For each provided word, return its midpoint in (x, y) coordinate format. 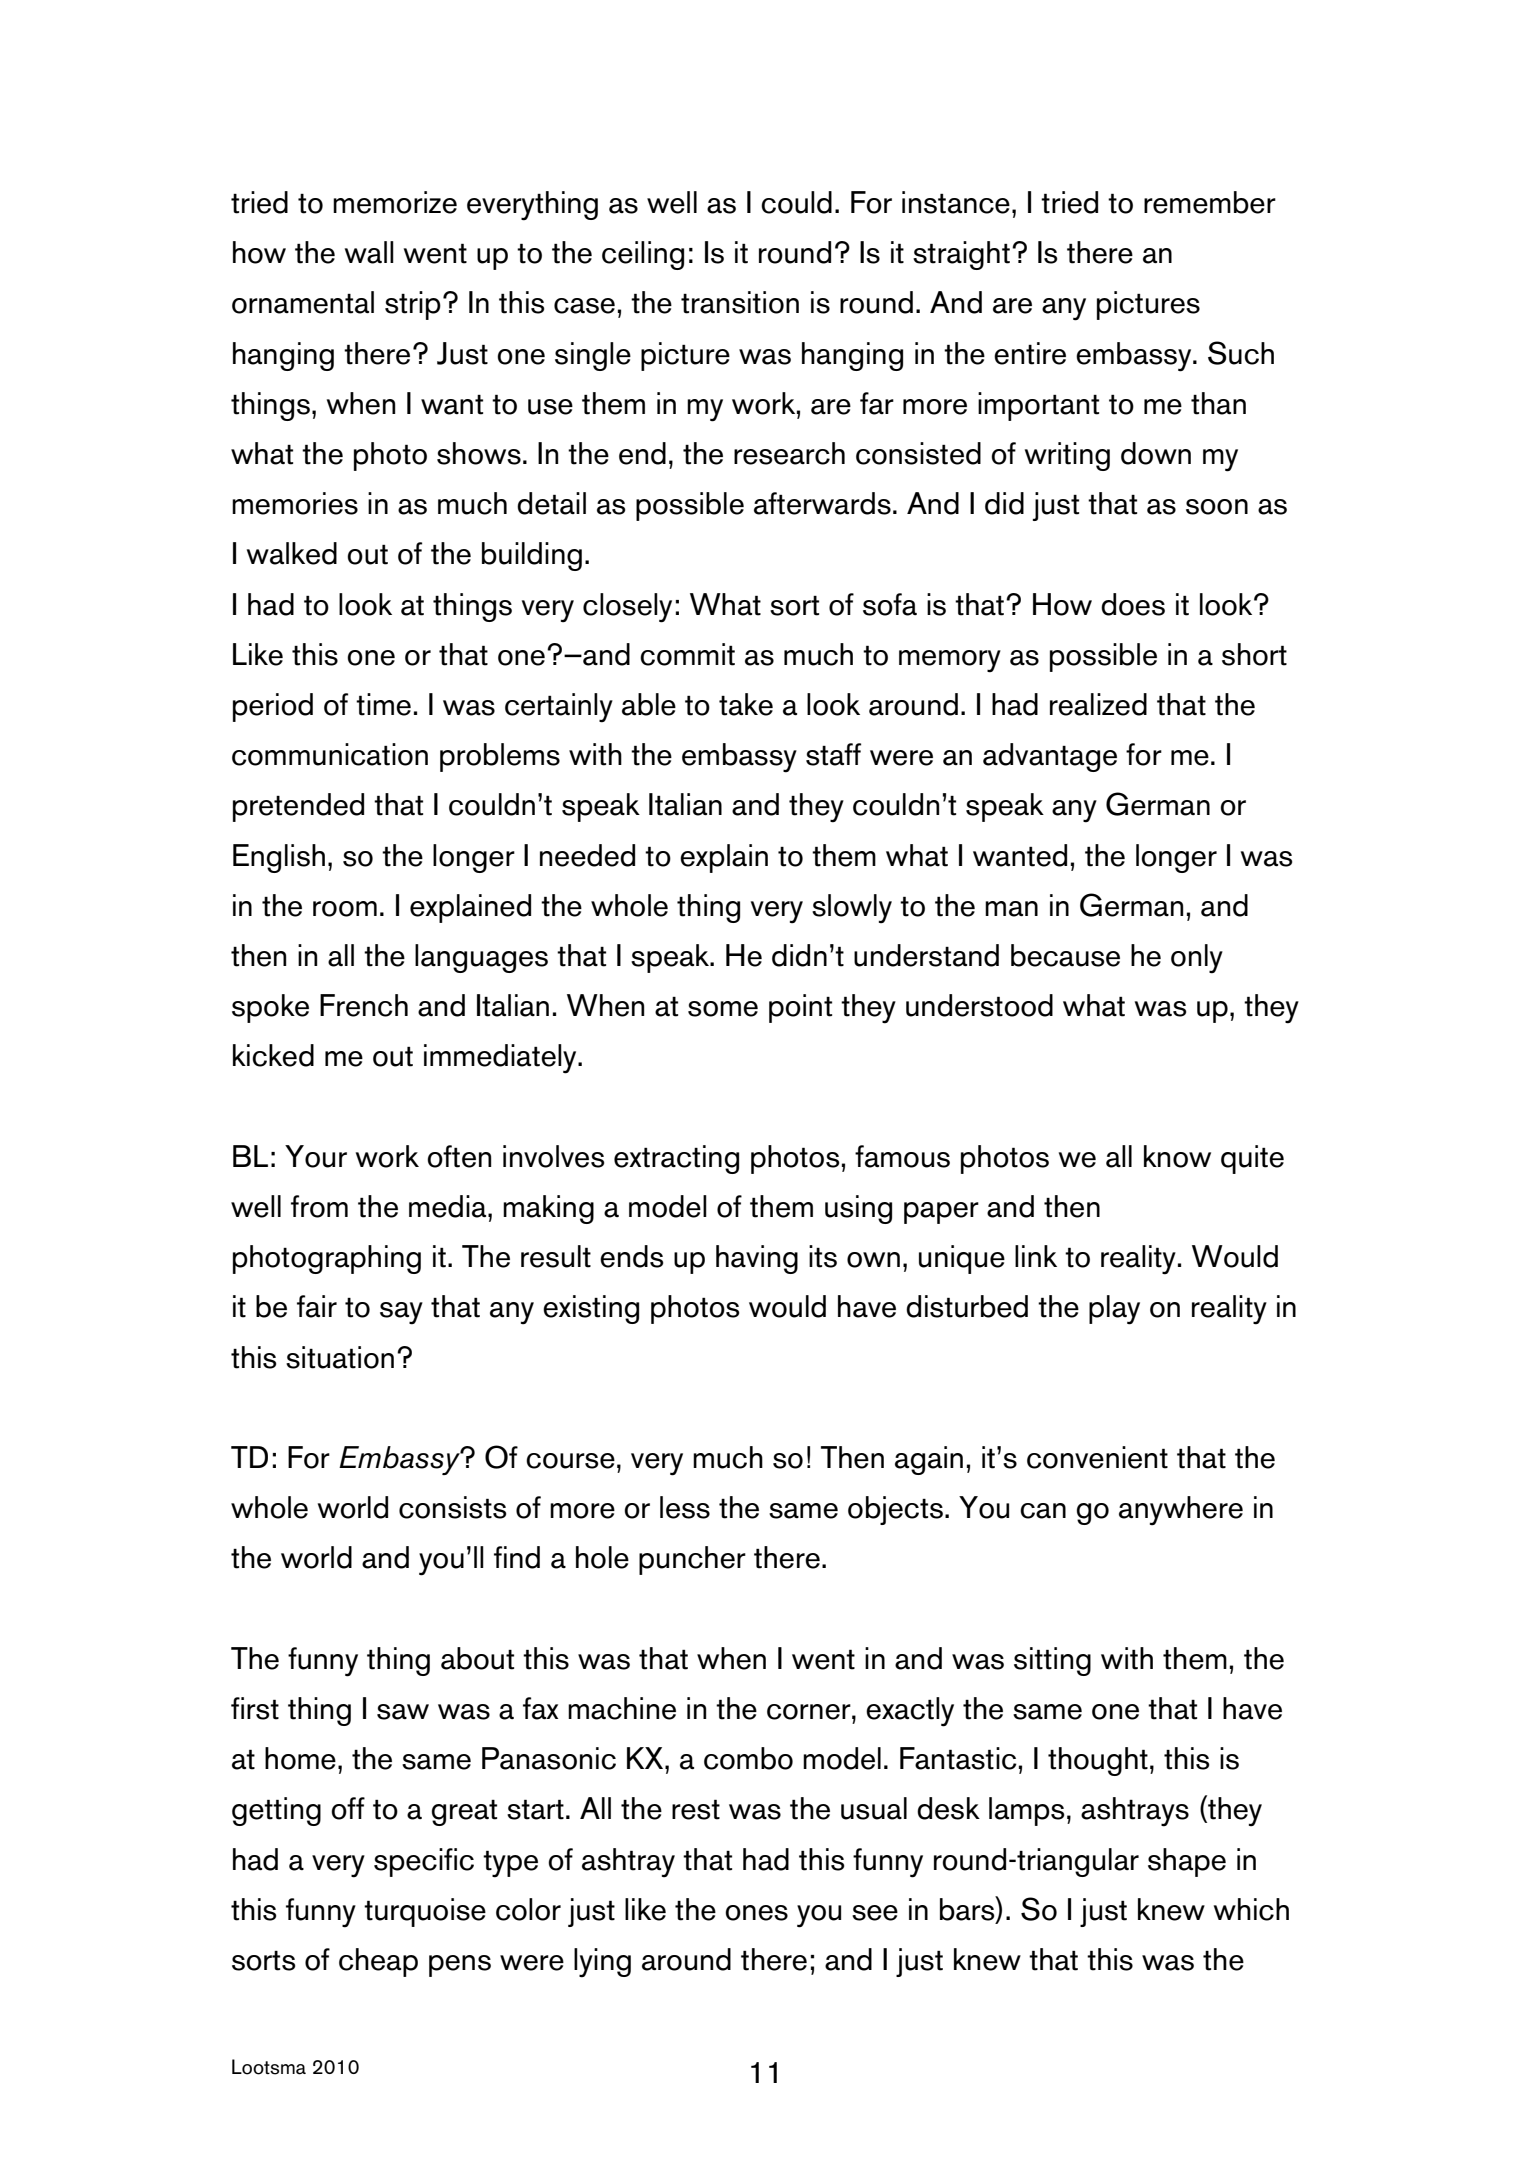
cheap (378, 1962)
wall (369, 252)
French (364, 1005)
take (746, 704)
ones (756, 1913)
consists (452, 1507)
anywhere (1181, 1511)
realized (1098, 704)
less (685, 1507)
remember (1210, 202)
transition (740, 302)
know (1177, 1156)
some (723, 1009)
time (383, 704)
